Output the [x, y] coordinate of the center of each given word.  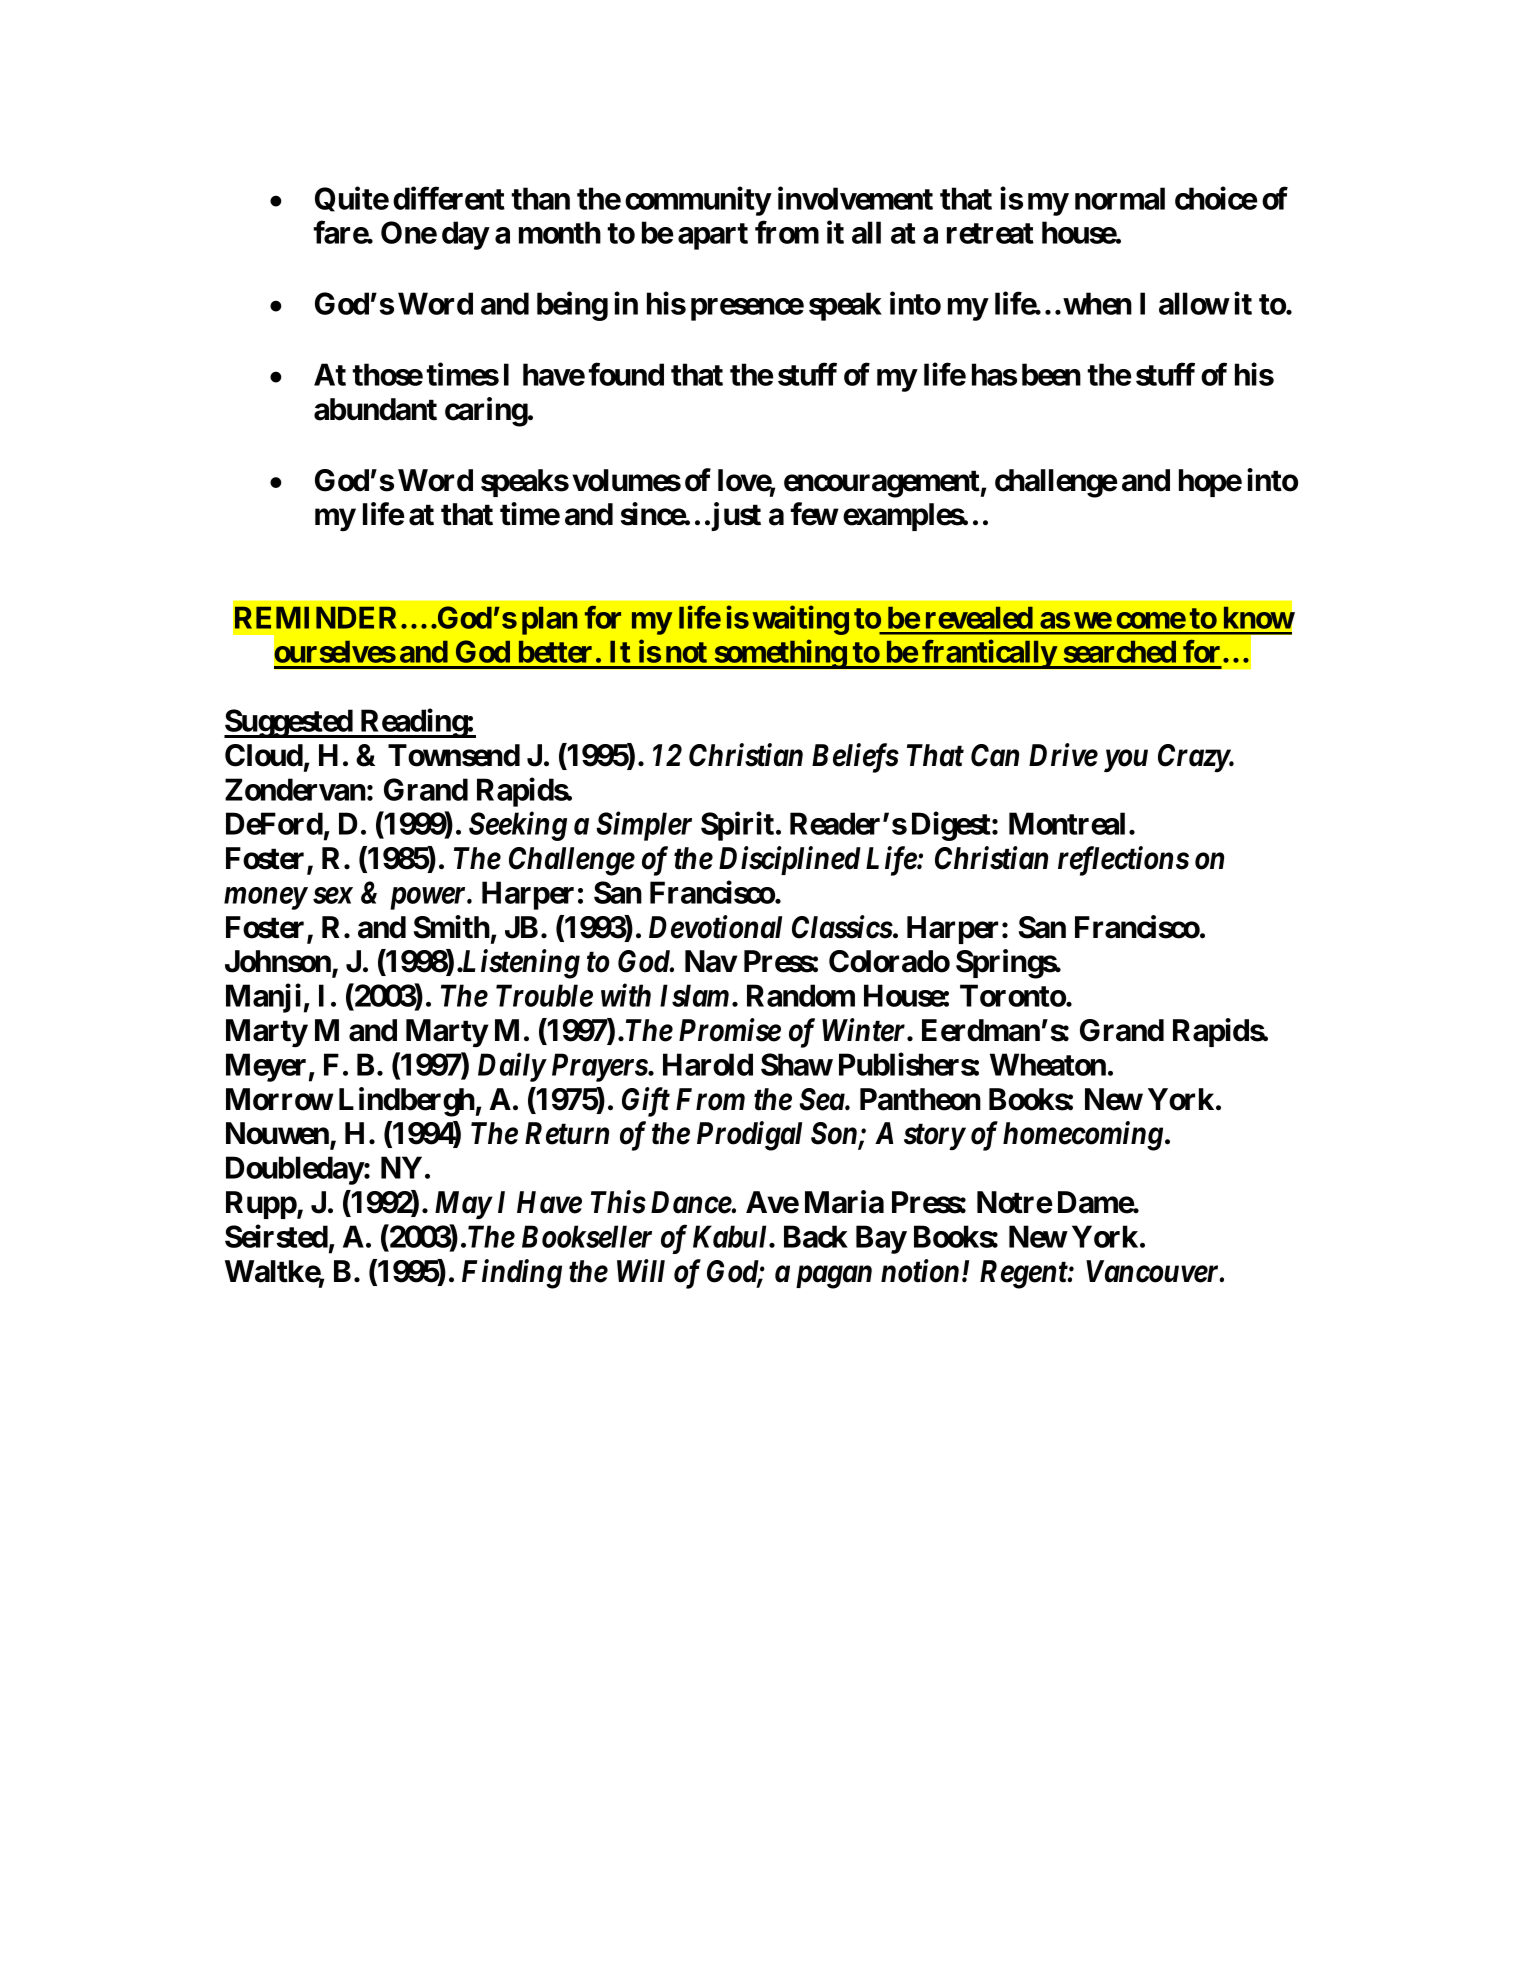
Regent [1024, 1274]
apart [713, 236]
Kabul [731, 1236]
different [449, 198]
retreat [990, 233]
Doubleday [295, 1170]
